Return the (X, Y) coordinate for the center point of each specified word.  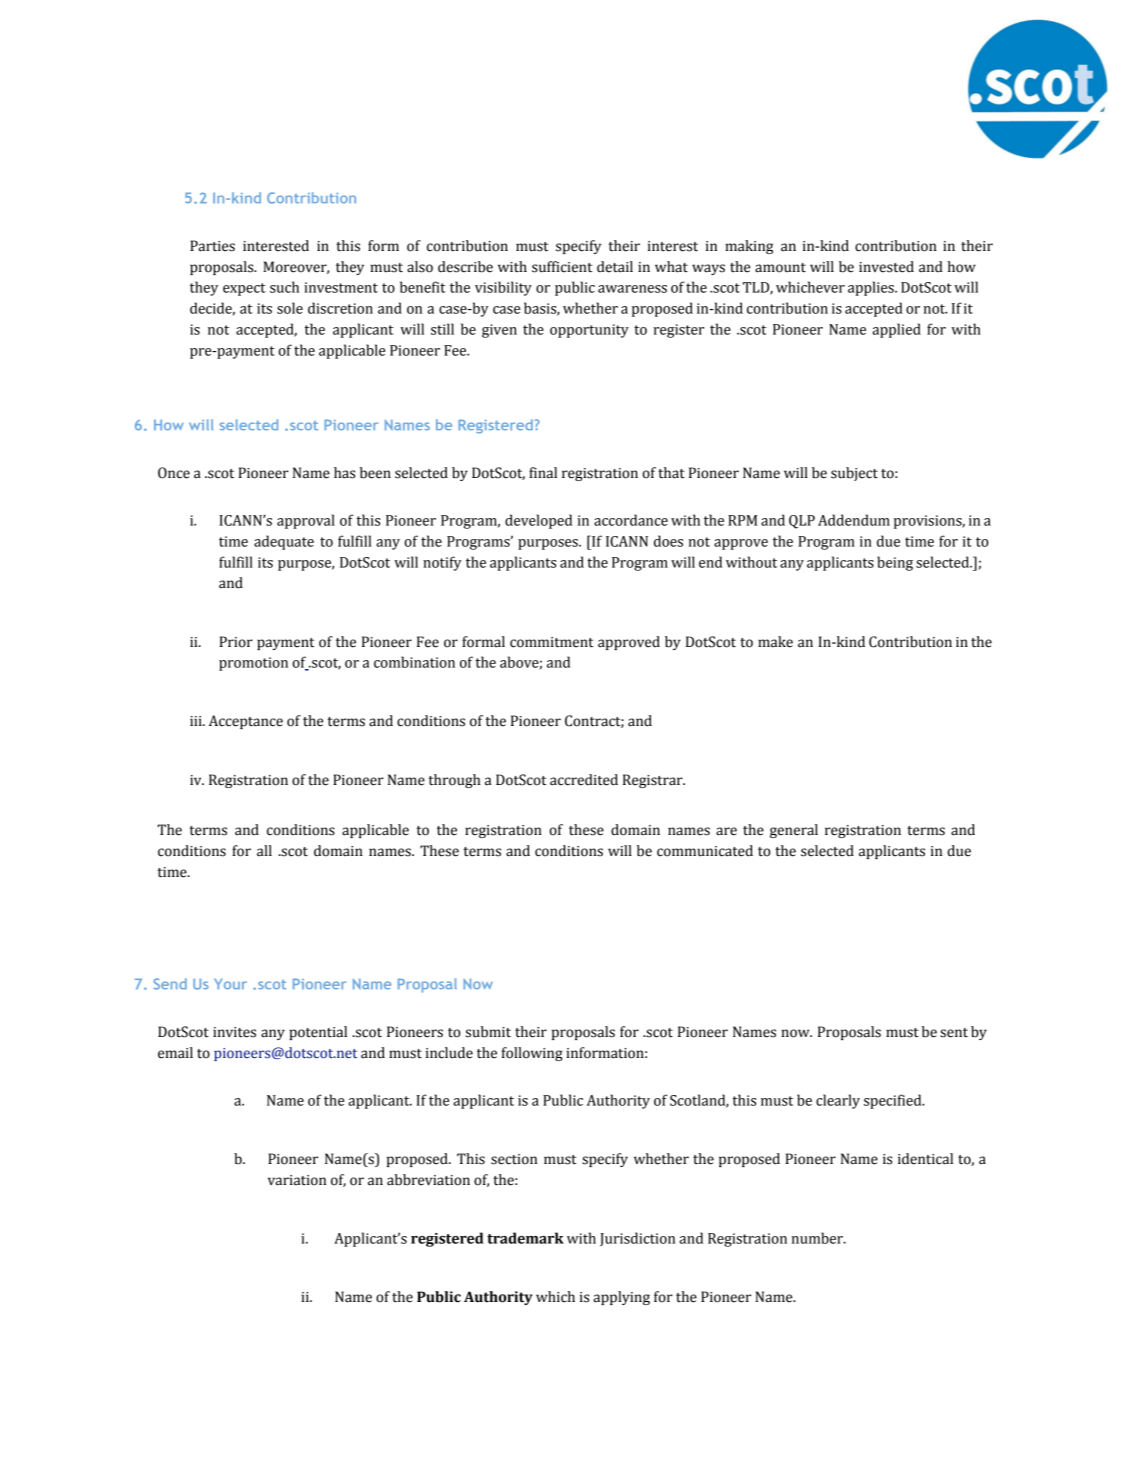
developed (538, 521)
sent (954, 1033)
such (284, 287)
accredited (584, 780)
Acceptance (246, 722)
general (794, 831)
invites (234, 1032)
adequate (284, 542)
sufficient (562, 267)
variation (297, 1180)
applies (872, 288)
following (532, 1054)
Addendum (854, 520)
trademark (525, 1238)
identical (925, 1159)
